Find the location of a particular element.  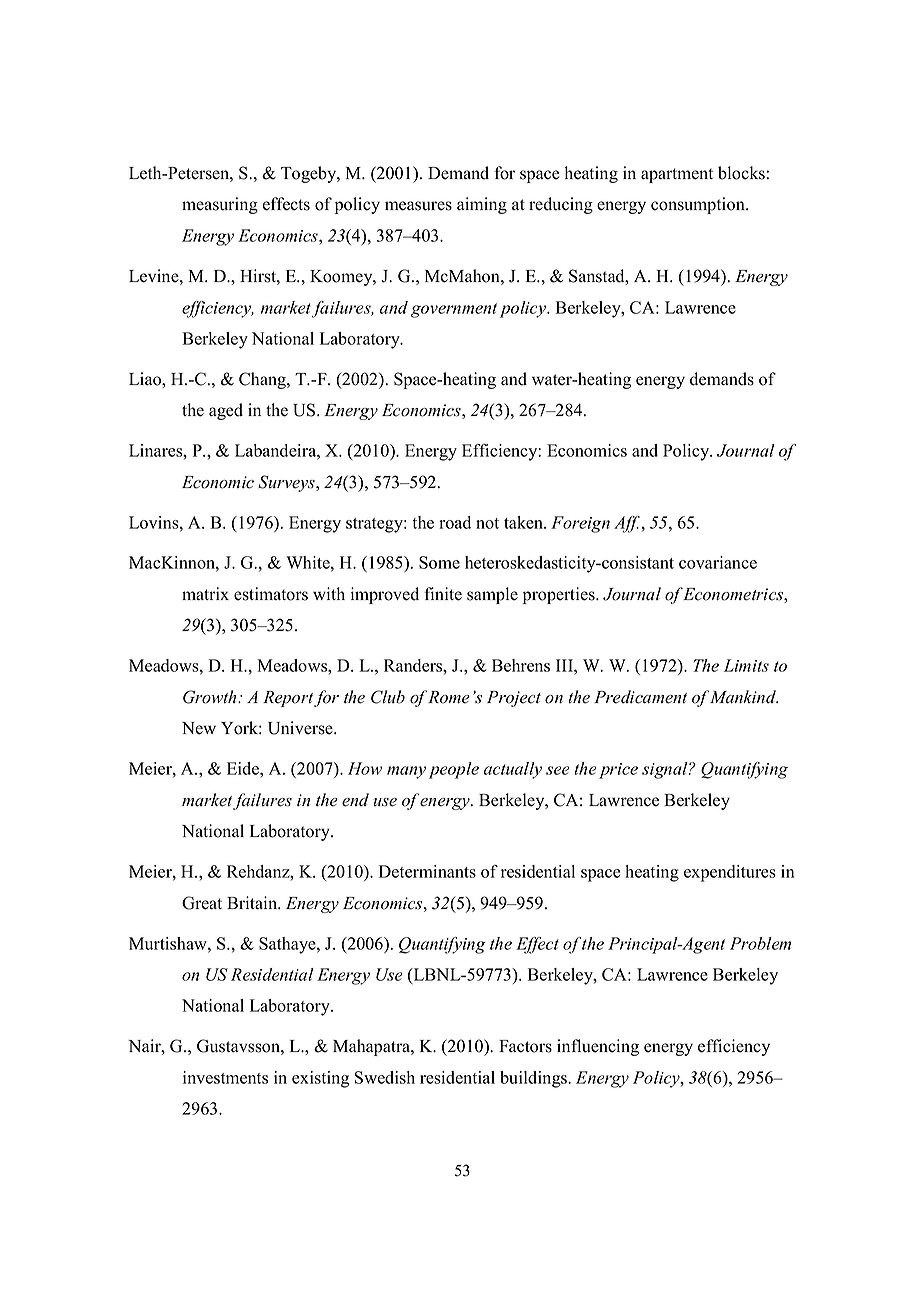

Britain is located at coordinates (253, 902).
